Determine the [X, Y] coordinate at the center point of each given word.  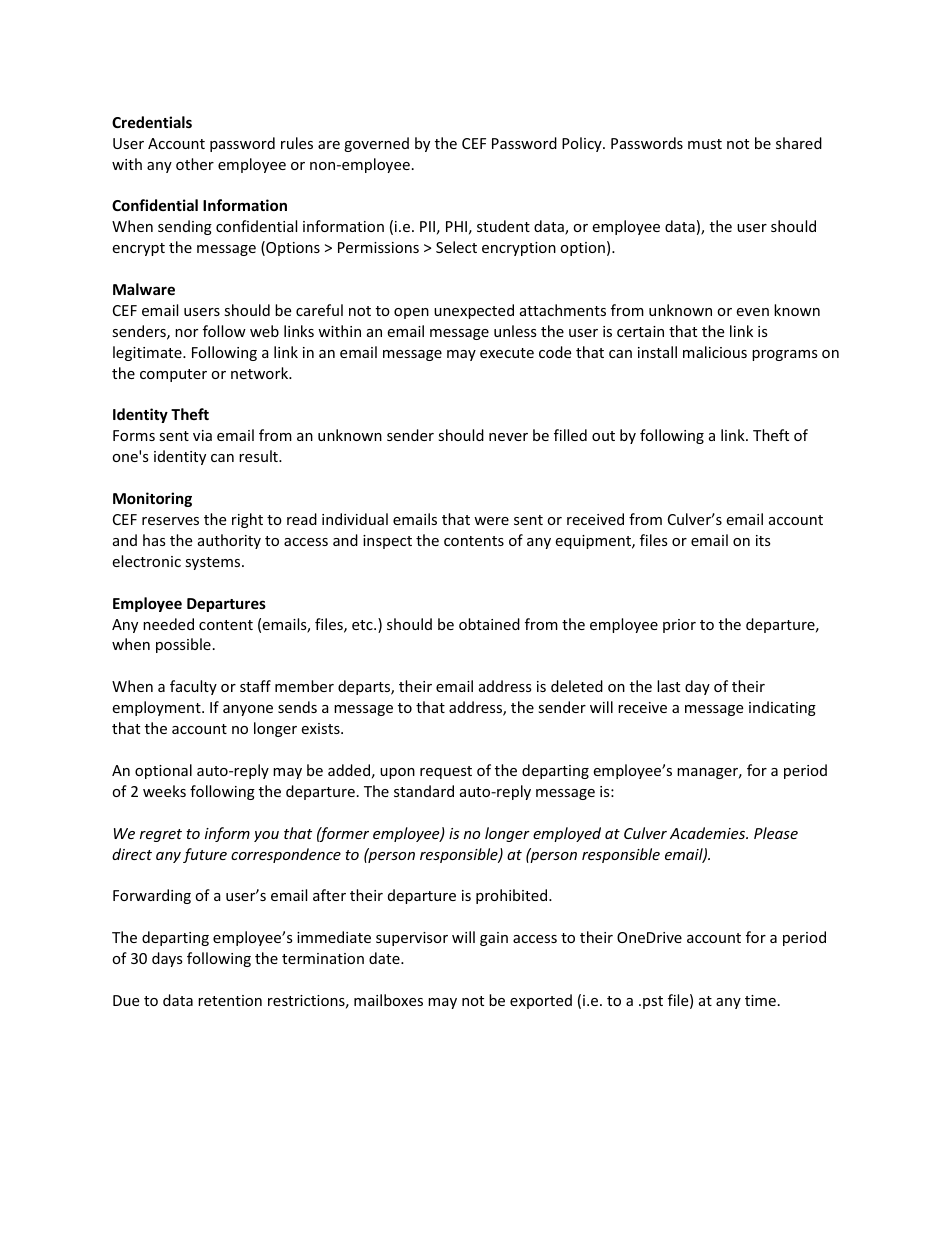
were [491, 521]
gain [494, 939]
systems [214, 563]
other [195, 164]
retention [230, 1000]
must [705, 144]
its [763, 540]
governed [376, 144]
